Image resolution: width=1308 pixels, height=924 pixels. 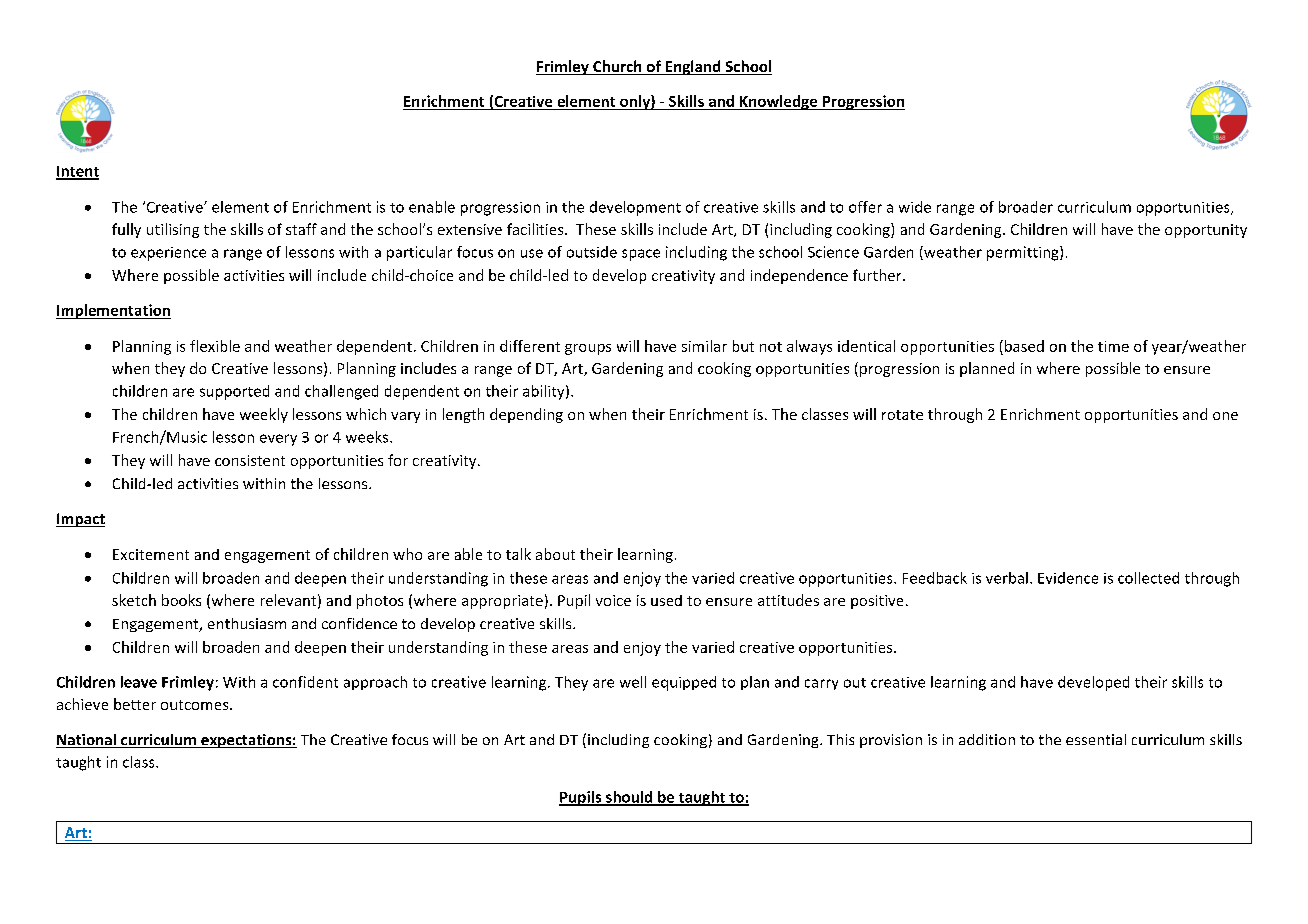 I want to click on Evidence, so click(x=1068, y=578).
